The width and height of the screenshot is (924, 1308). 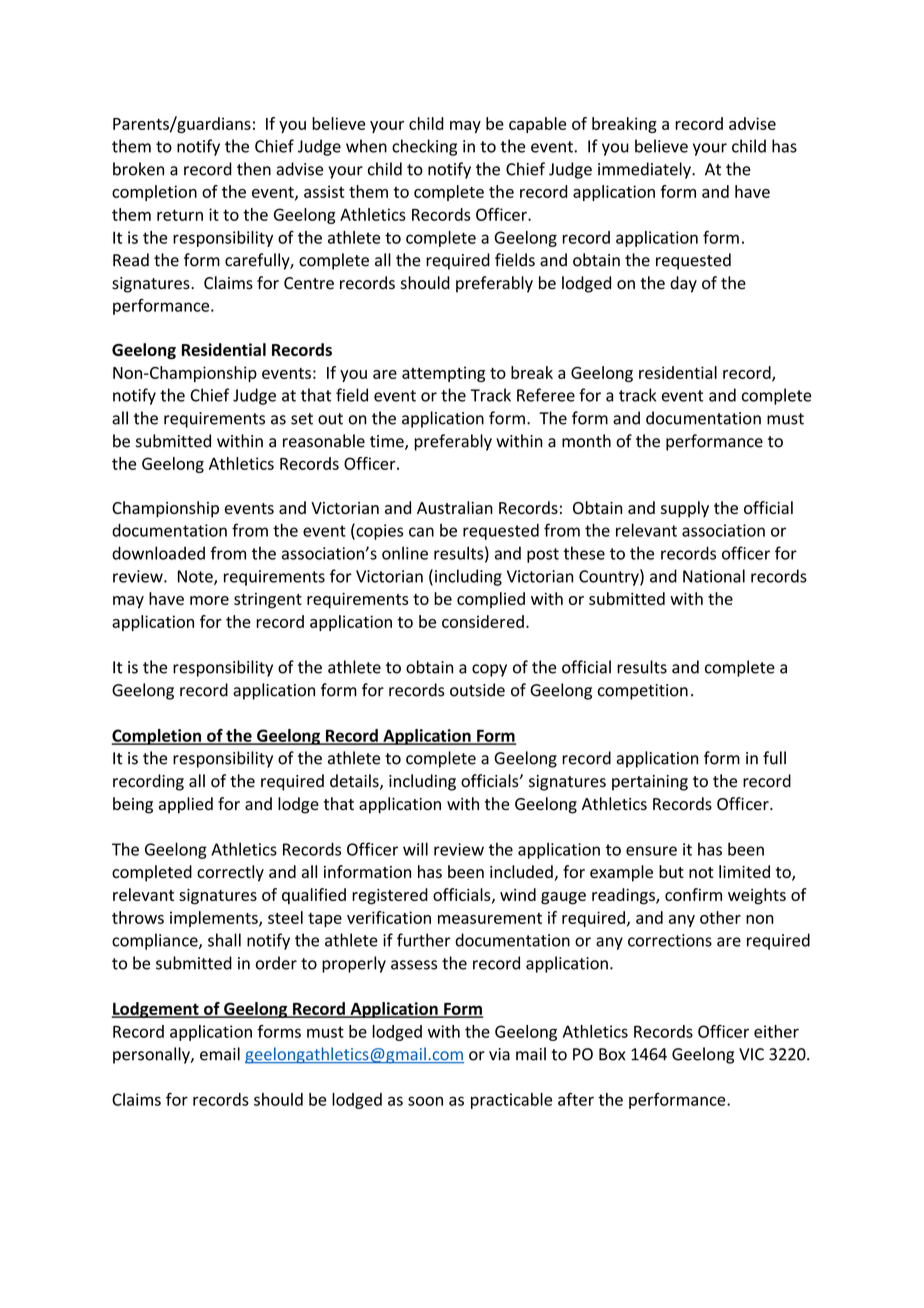 What do you see at coordinates (483, 621) in the screenshot?
I see `considered` at bounding box center [483, 621].
